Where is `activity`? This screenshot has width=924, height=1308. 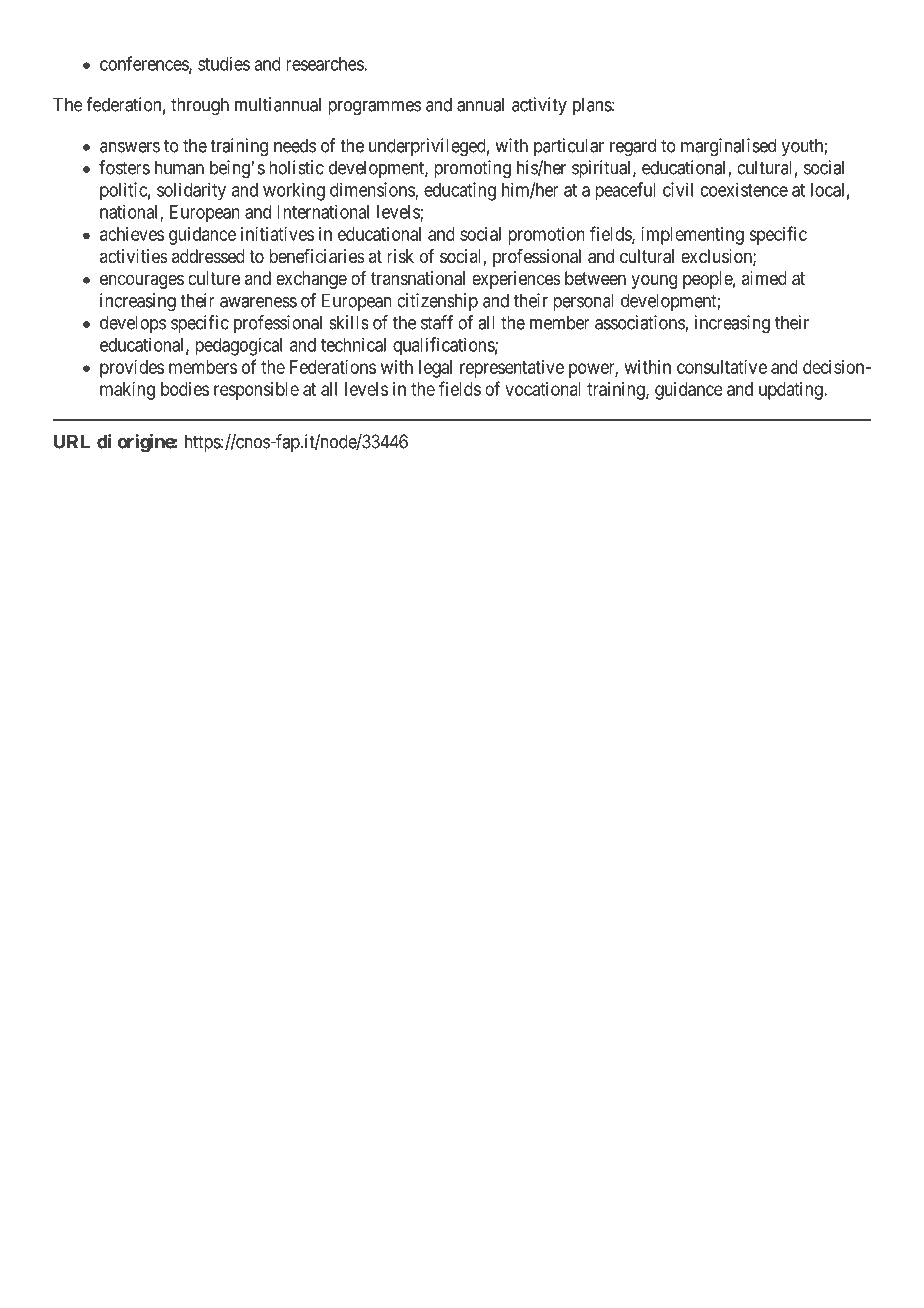 activity is located at coordinates (539, 106).
